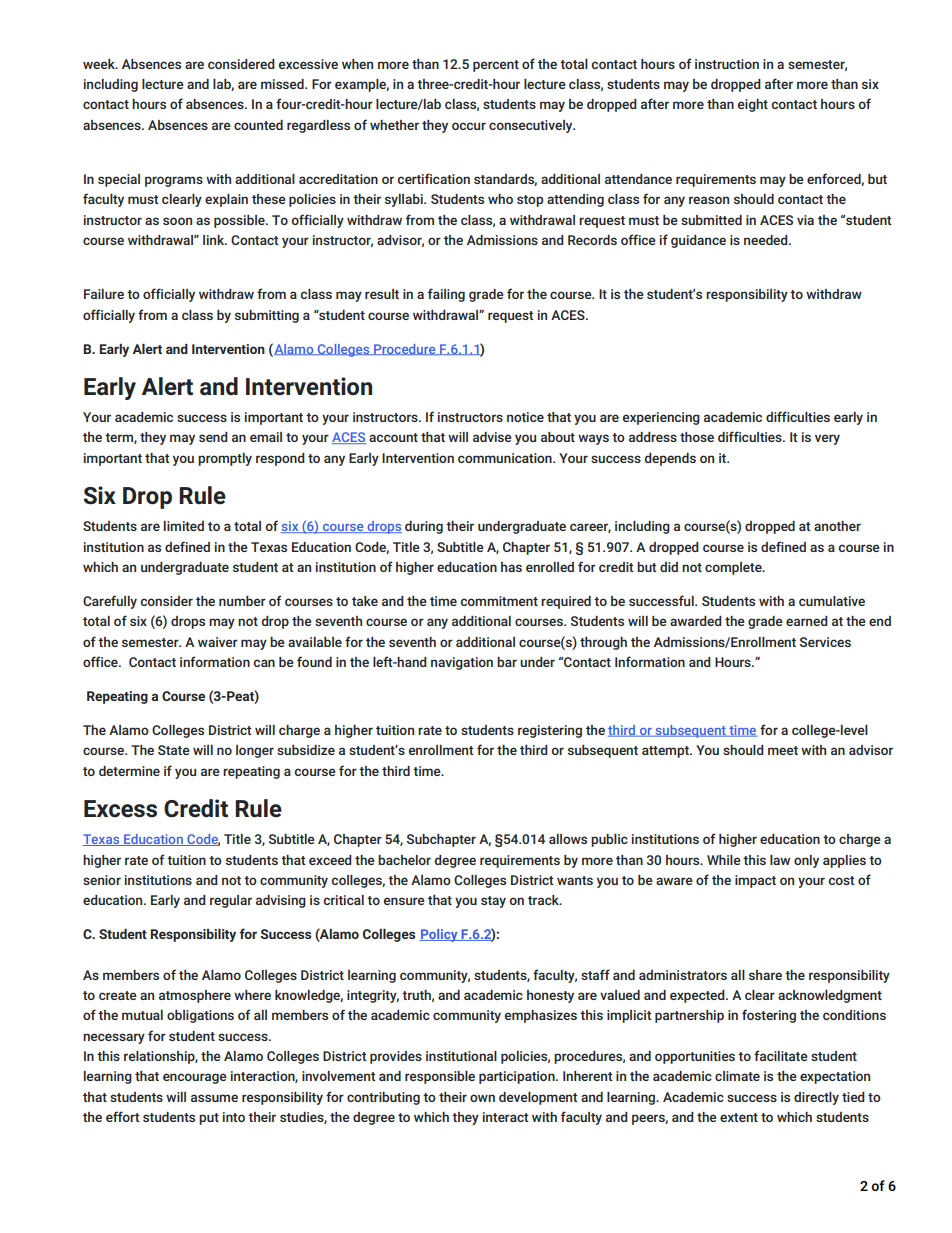 The image size is (952, 1233). Describe the element at coordinates (242, 601) in the screenshot. I see `number` at that location.
